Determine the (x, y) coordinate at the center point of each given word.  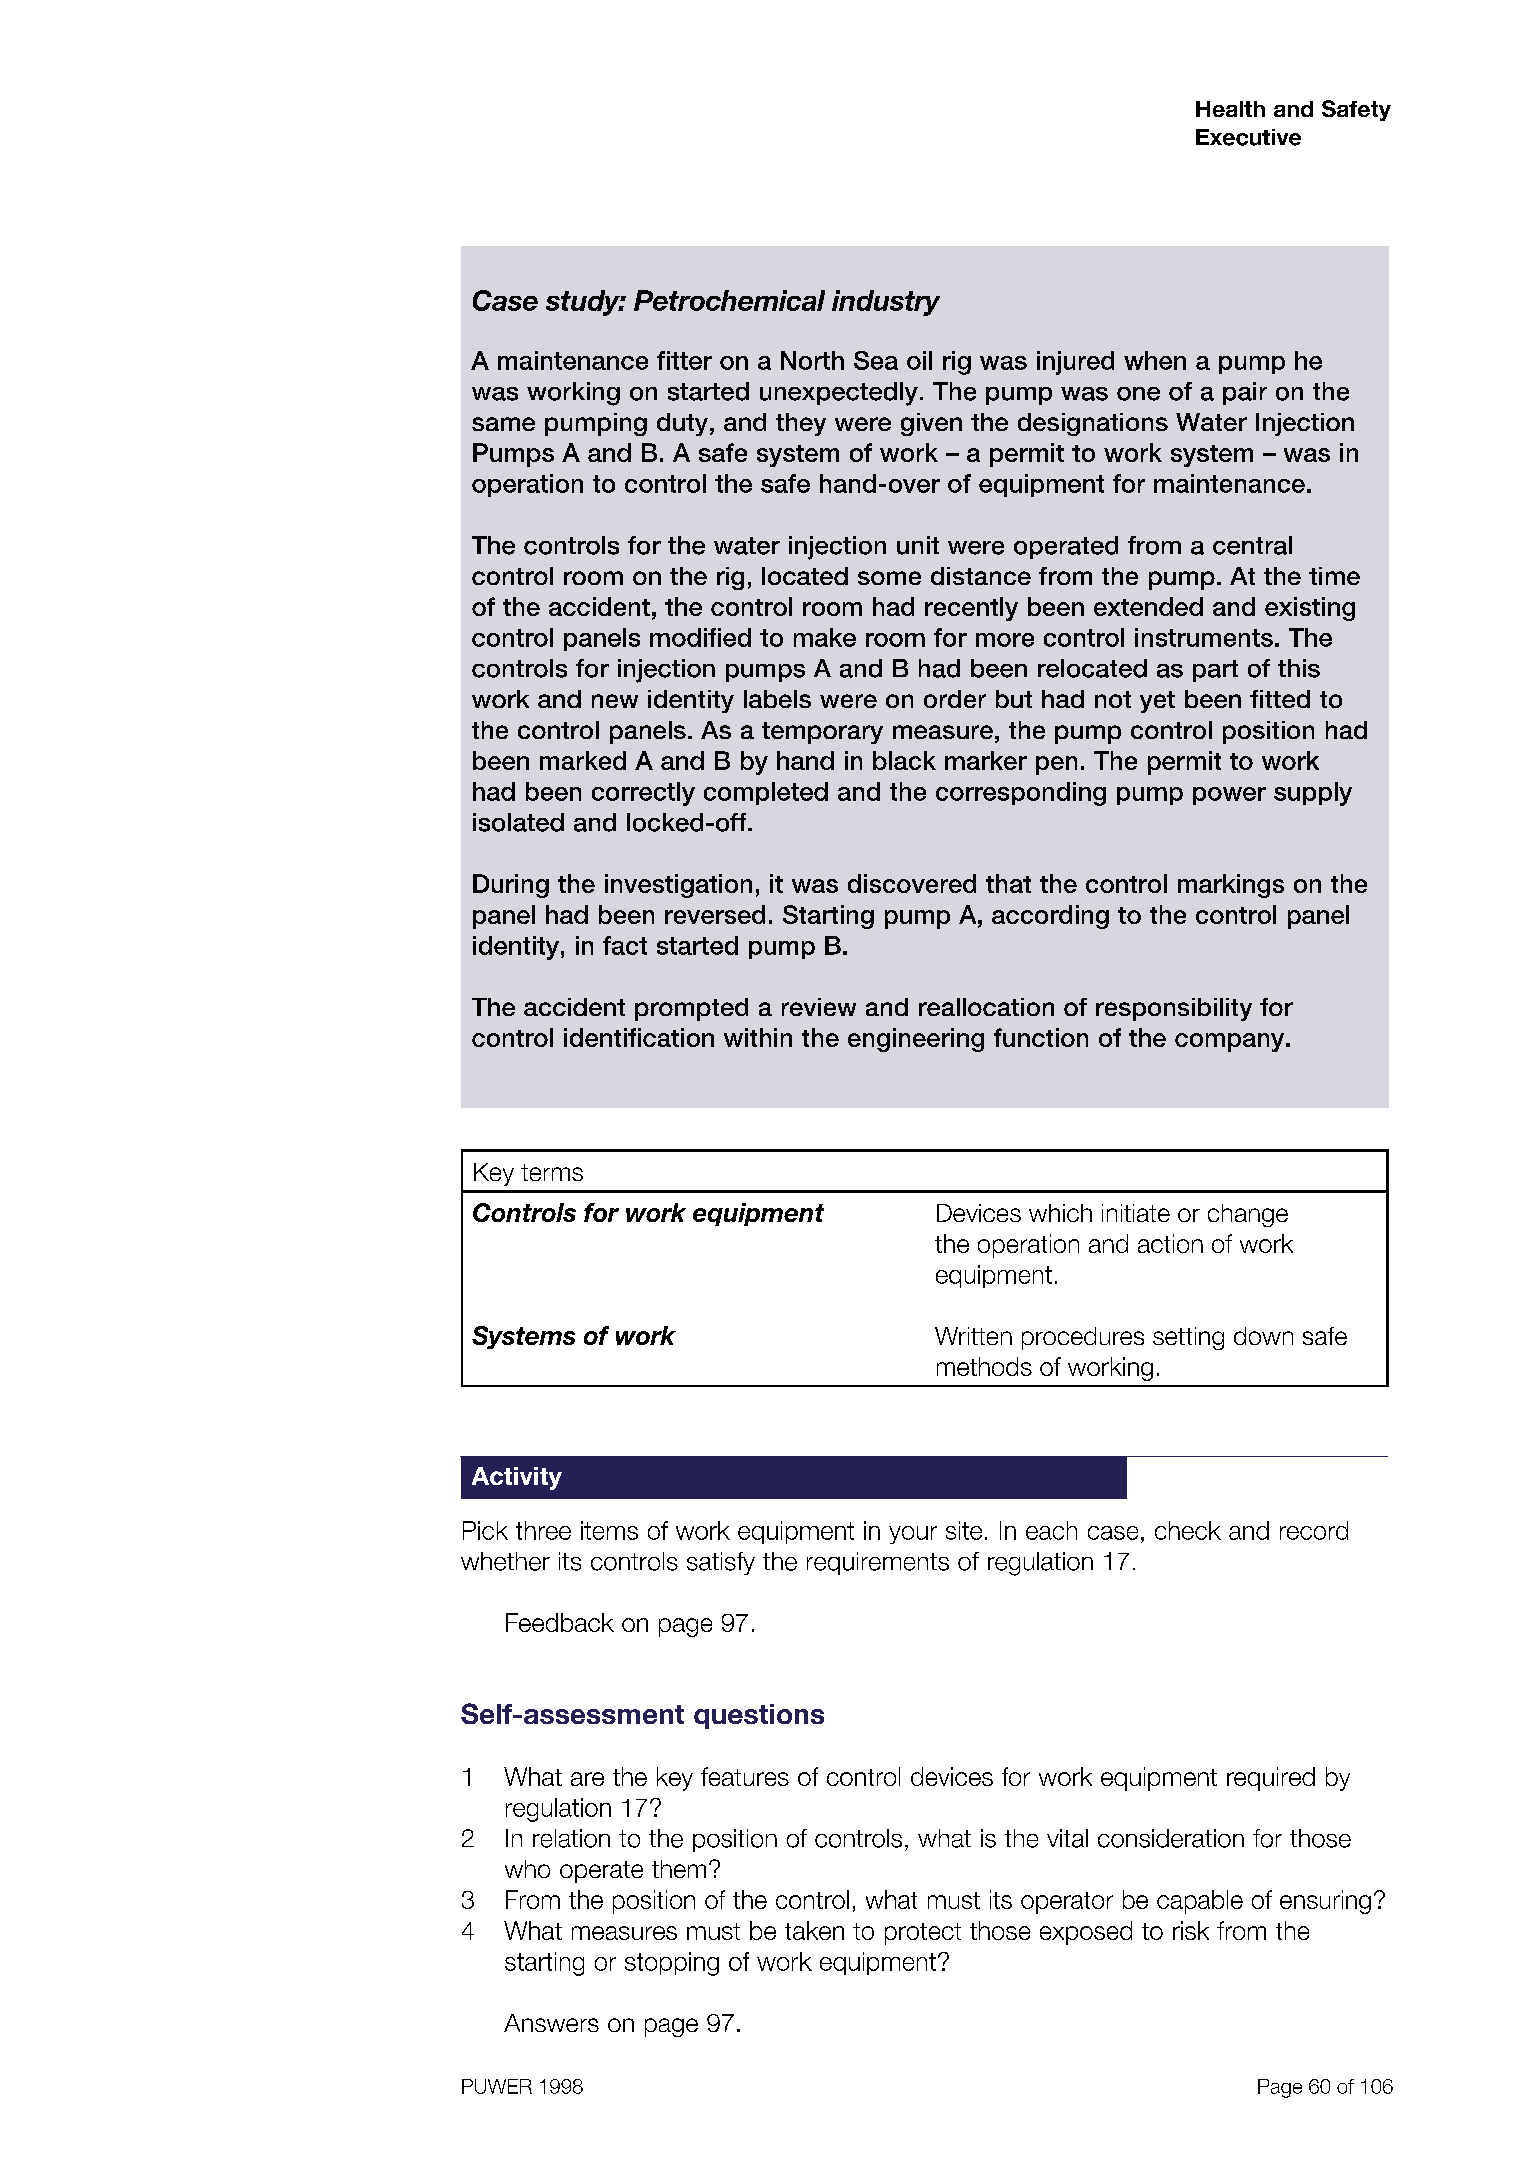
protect (923, 1934)
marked (583, 760)
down (1263, 1336)
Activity (517, 1478)
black (904, 760)
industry (886, 303)
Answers (551, 2023)
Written (973, 1336)
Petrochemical (729, 300)
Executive (1248, 137)
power (1229, 796)
